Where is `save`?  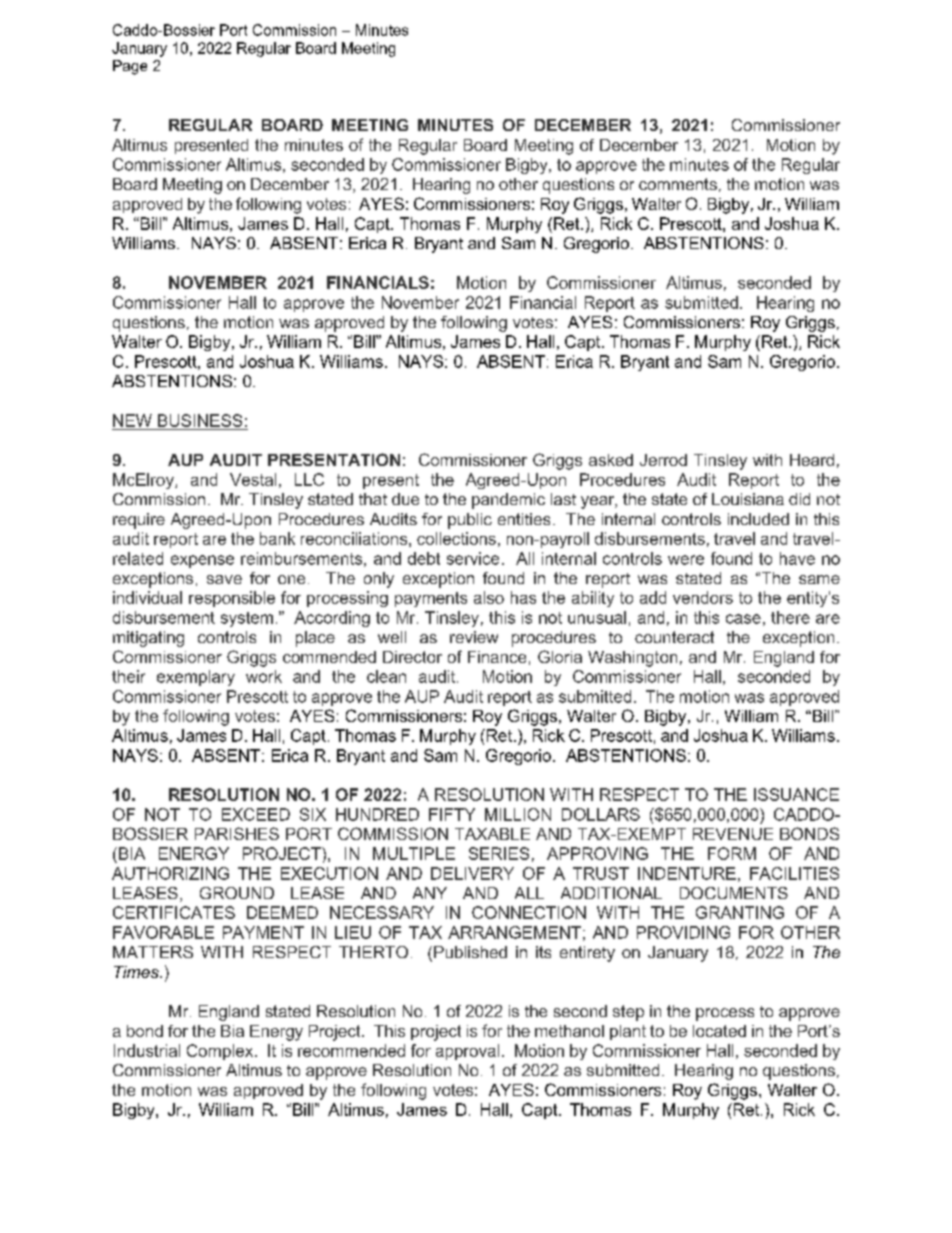 save is located at coordinates (224, 579).
